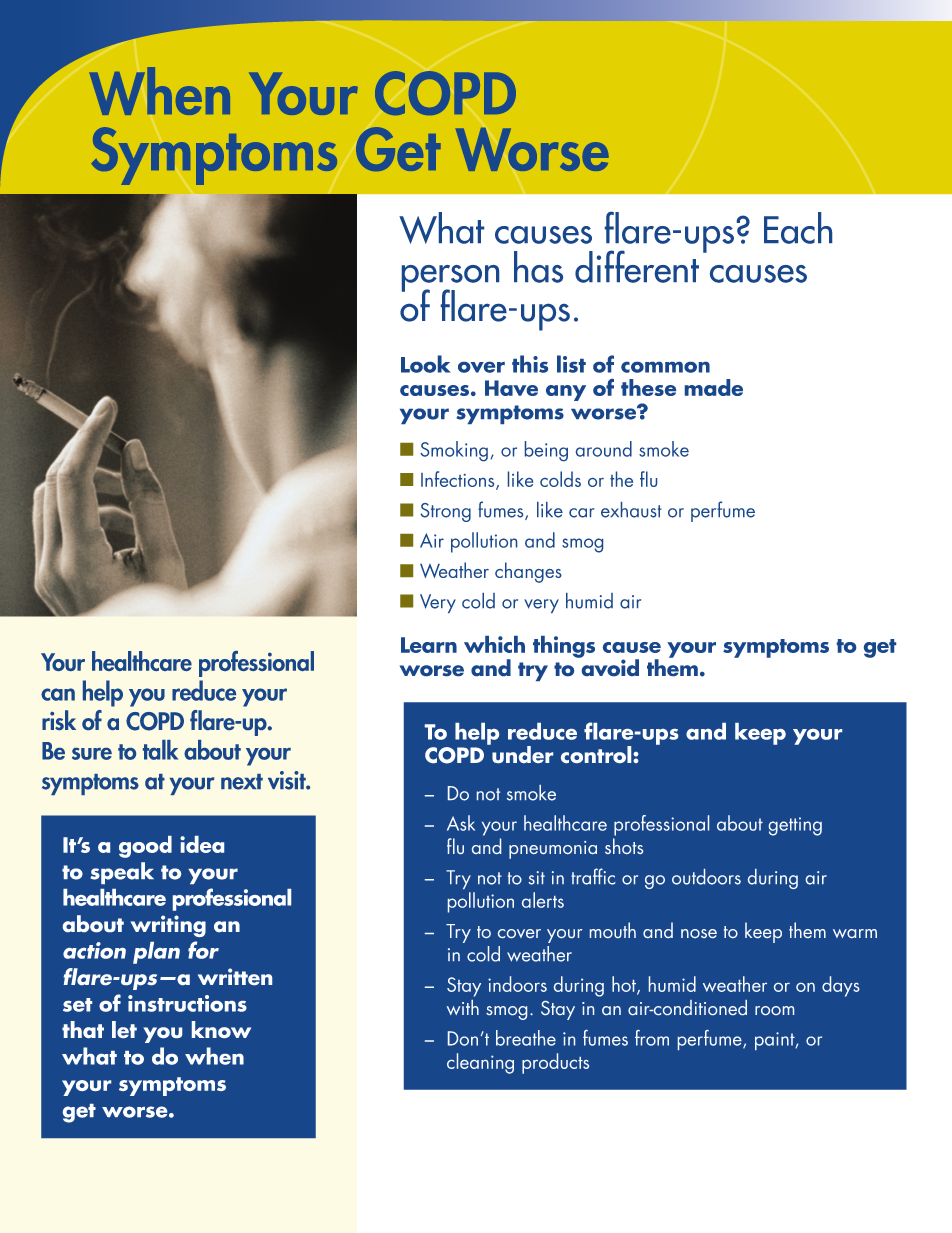 The height and width of the document is (1233, 952). What do you see at coordinates (145, 847) in the document?
I see `good` at bounding box center [145, 847].
